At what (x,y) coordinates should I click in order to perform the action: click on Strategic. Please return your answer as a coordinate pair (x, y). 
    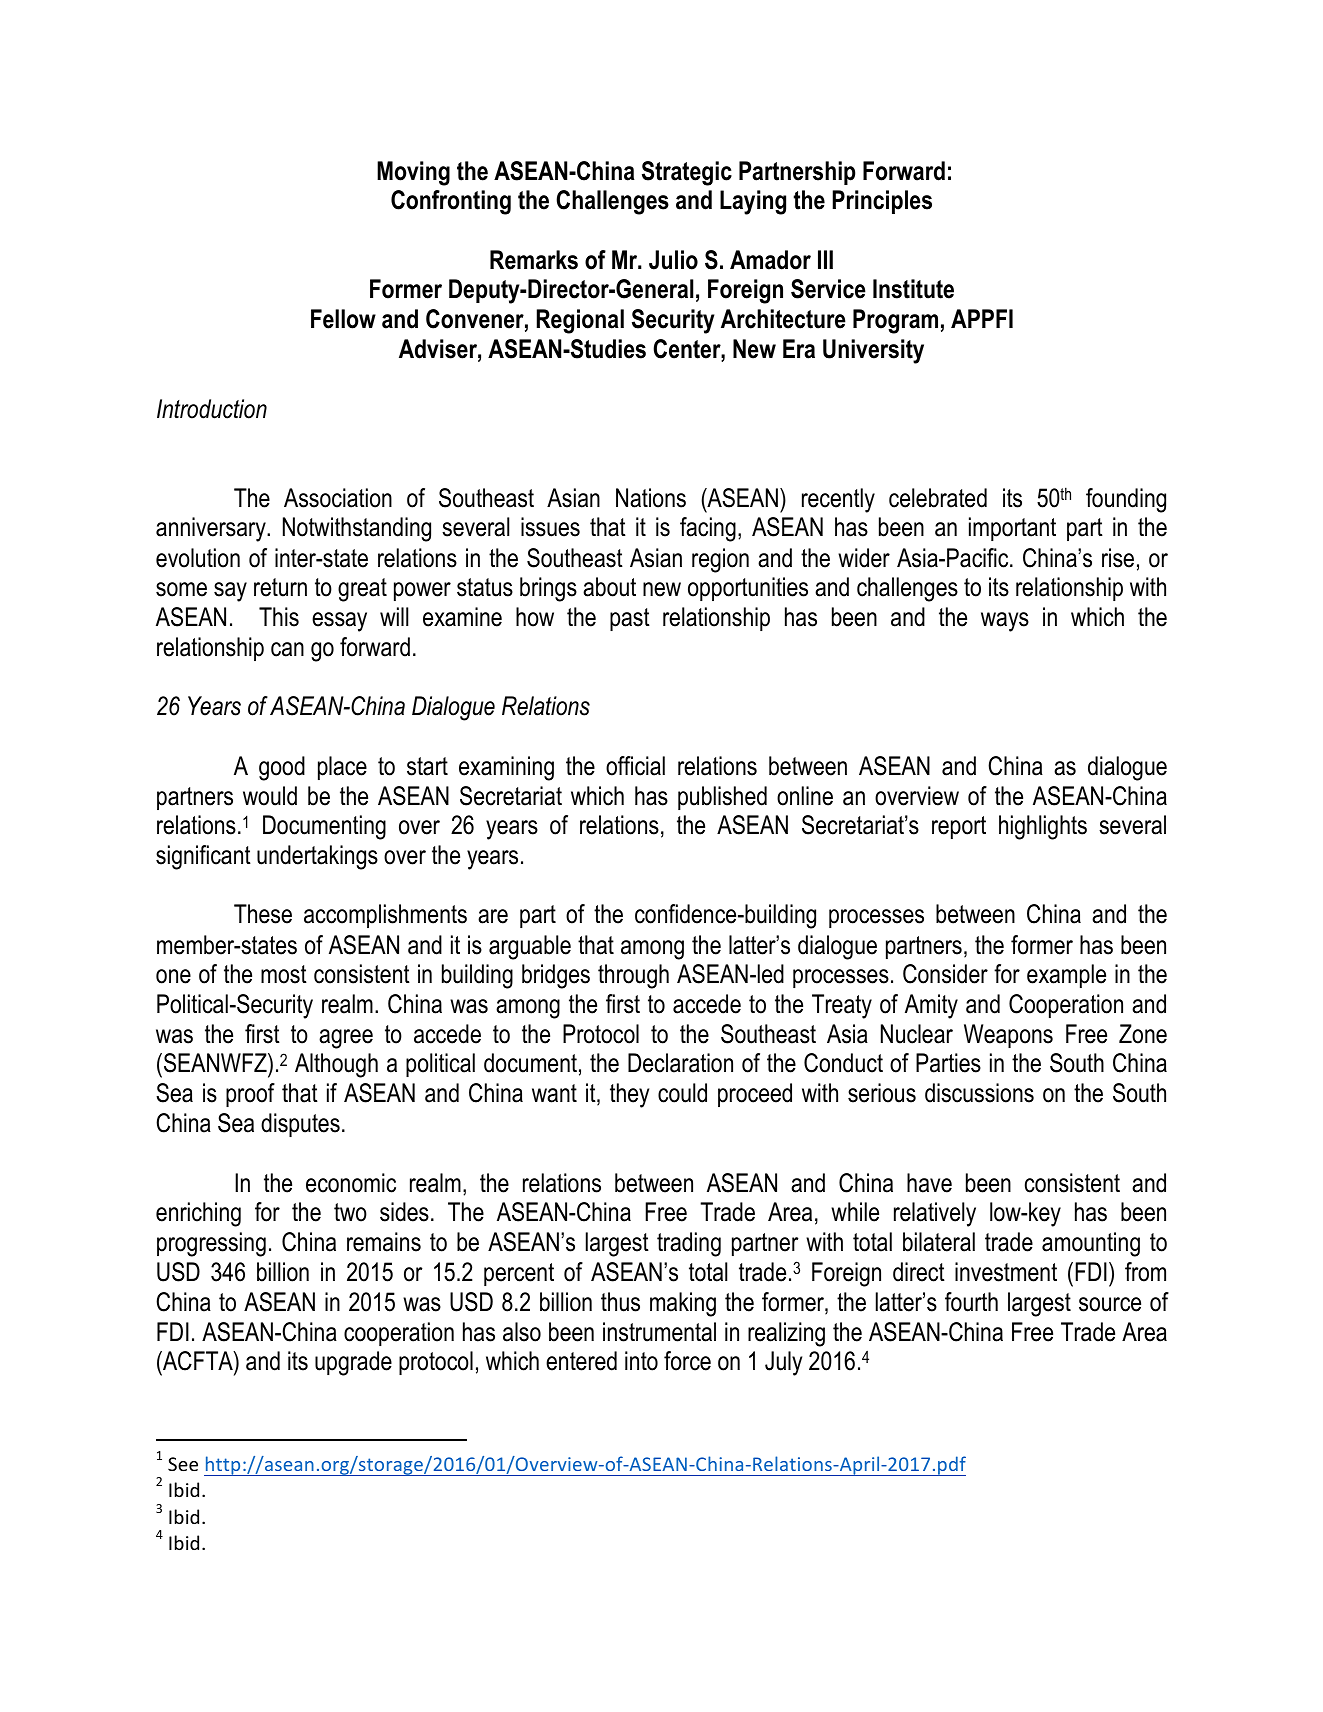
    Looking at the image, I should click on (687, 173).
